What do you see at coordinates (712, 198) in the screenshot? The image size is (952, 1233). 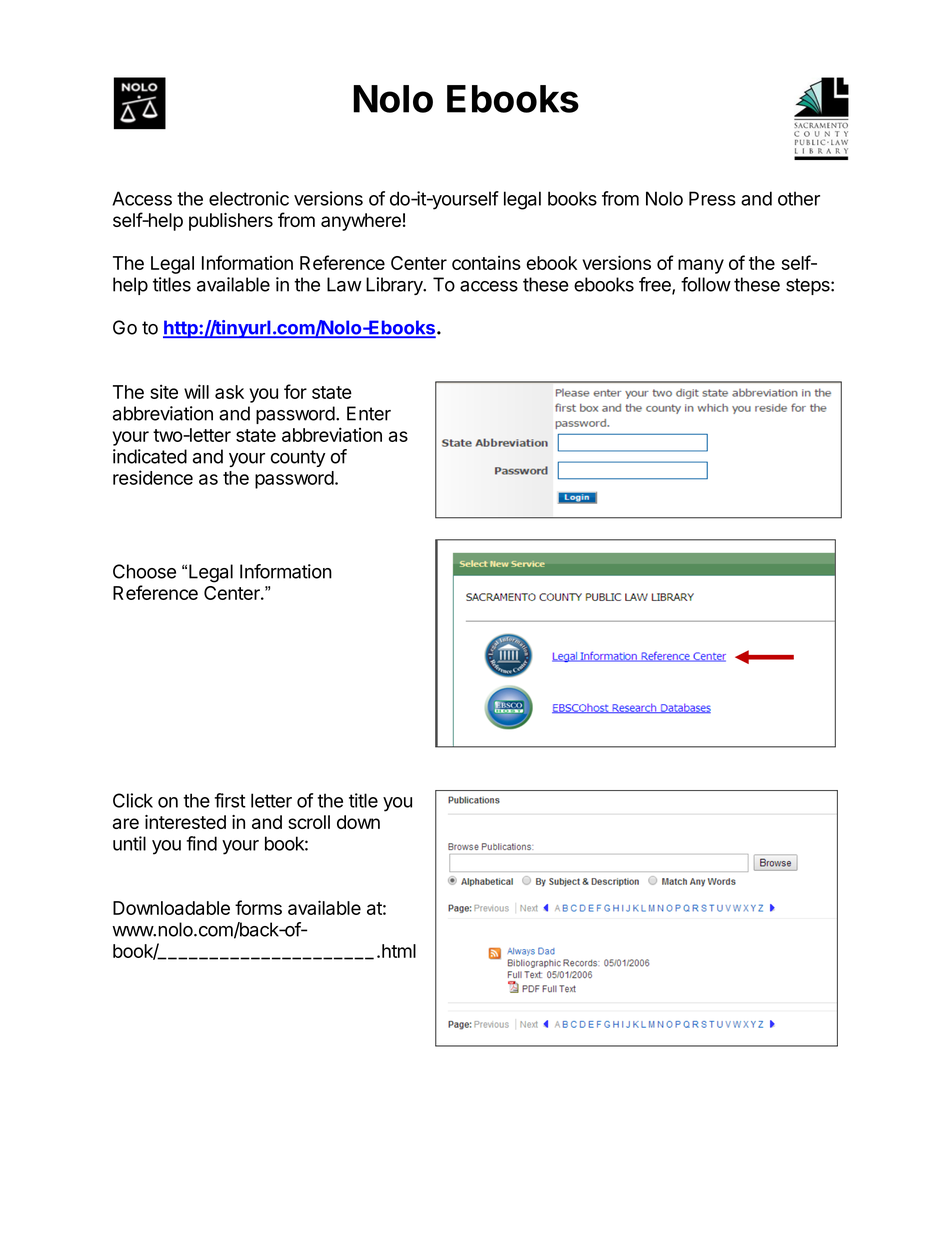 I see `Press` at bounding box center [712, 198].
